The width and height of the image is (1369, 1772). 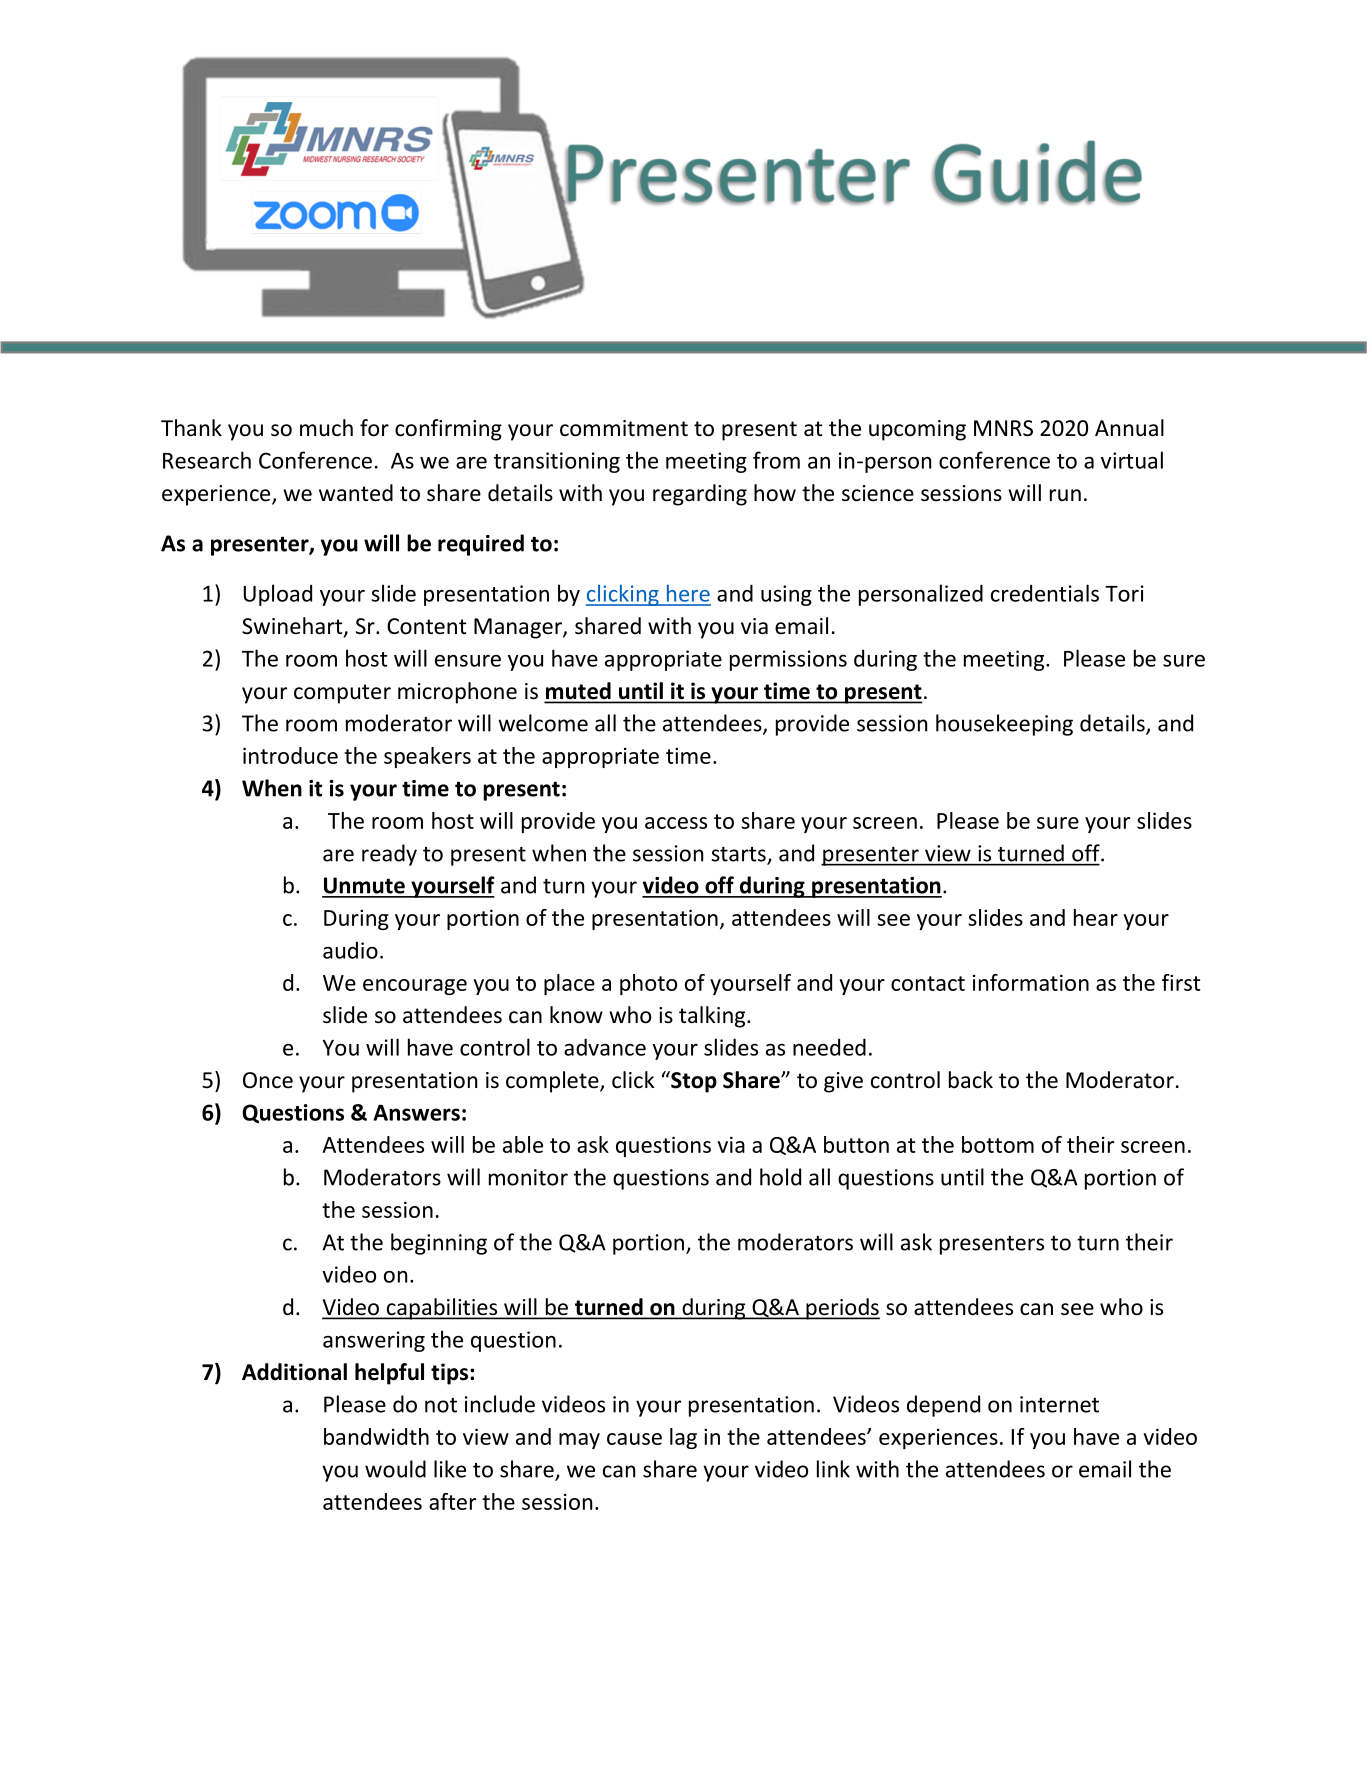 I want to click on lag, so click(x=683, y=1438).
